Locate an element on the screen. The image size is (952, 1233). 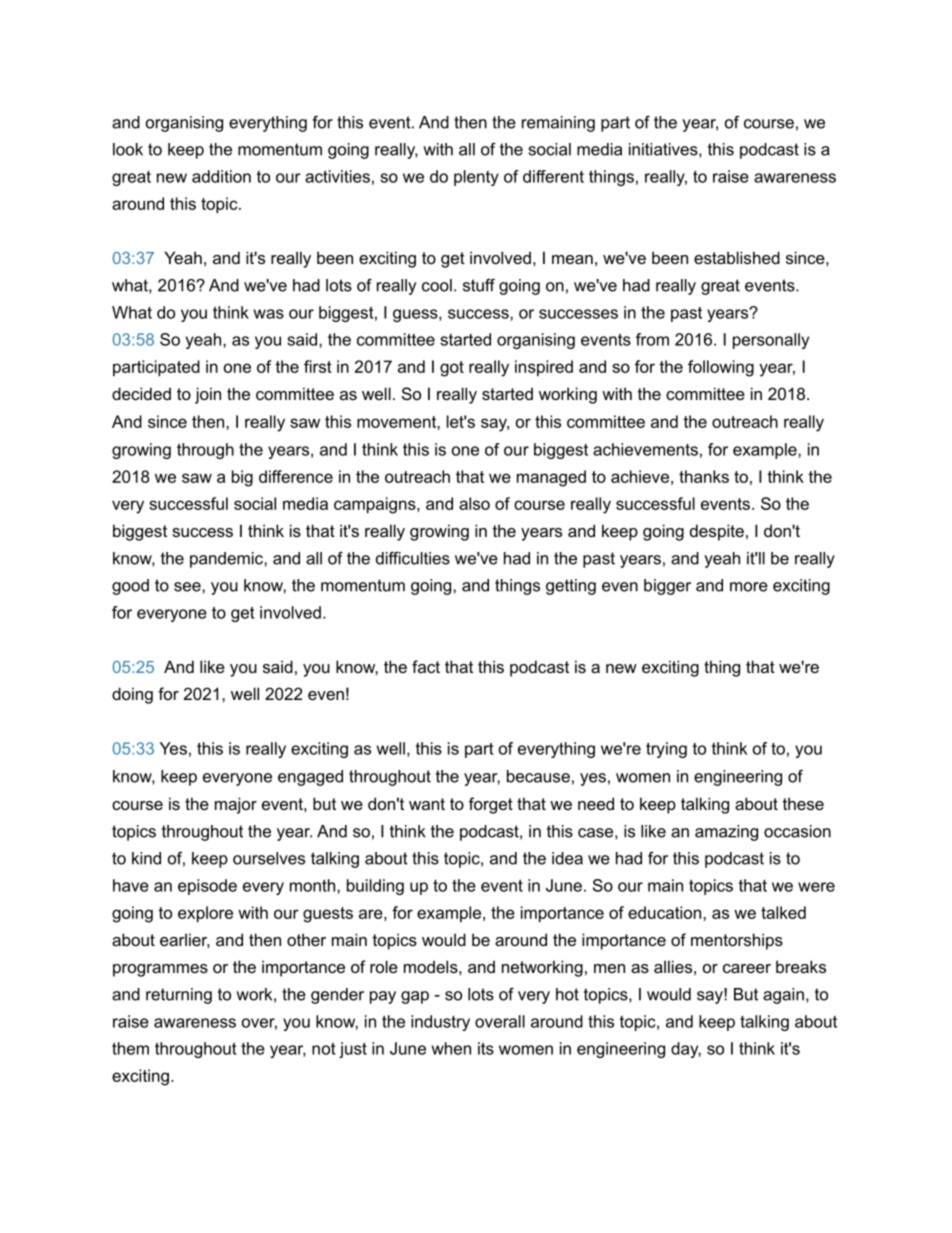
day is located at coordinates (686, 1050).
